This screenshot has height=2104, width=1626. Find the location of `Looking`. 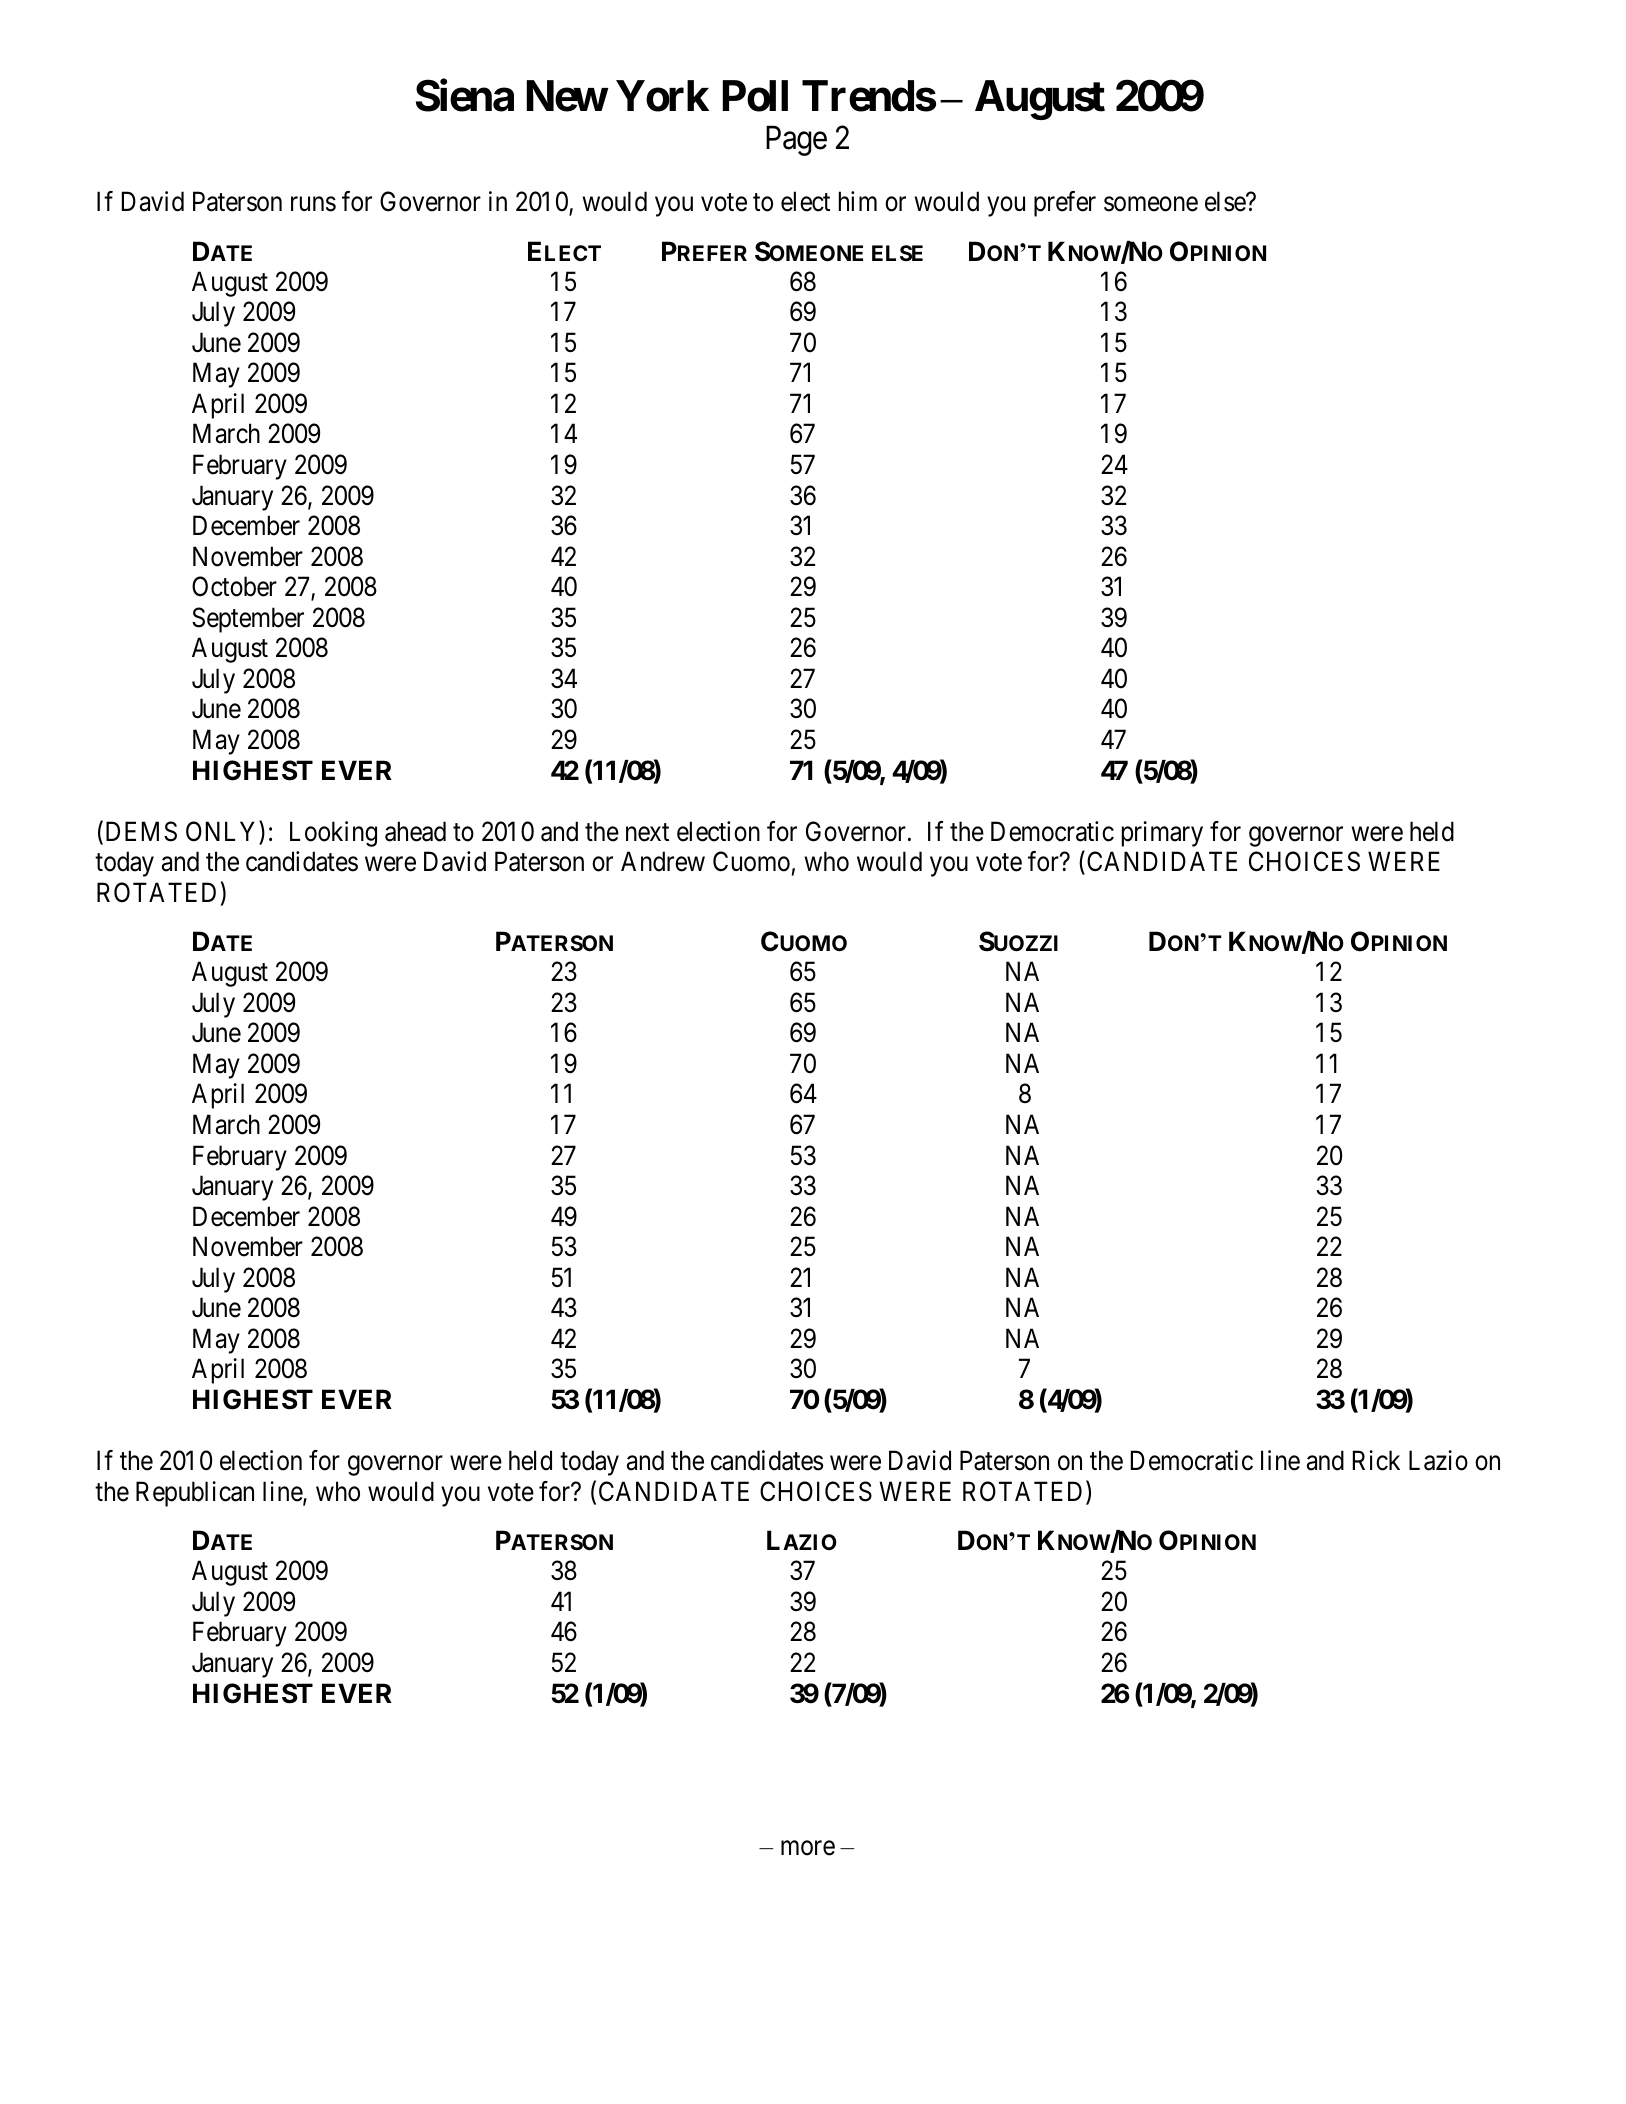

Looking is located at coordinates (333, 834).
